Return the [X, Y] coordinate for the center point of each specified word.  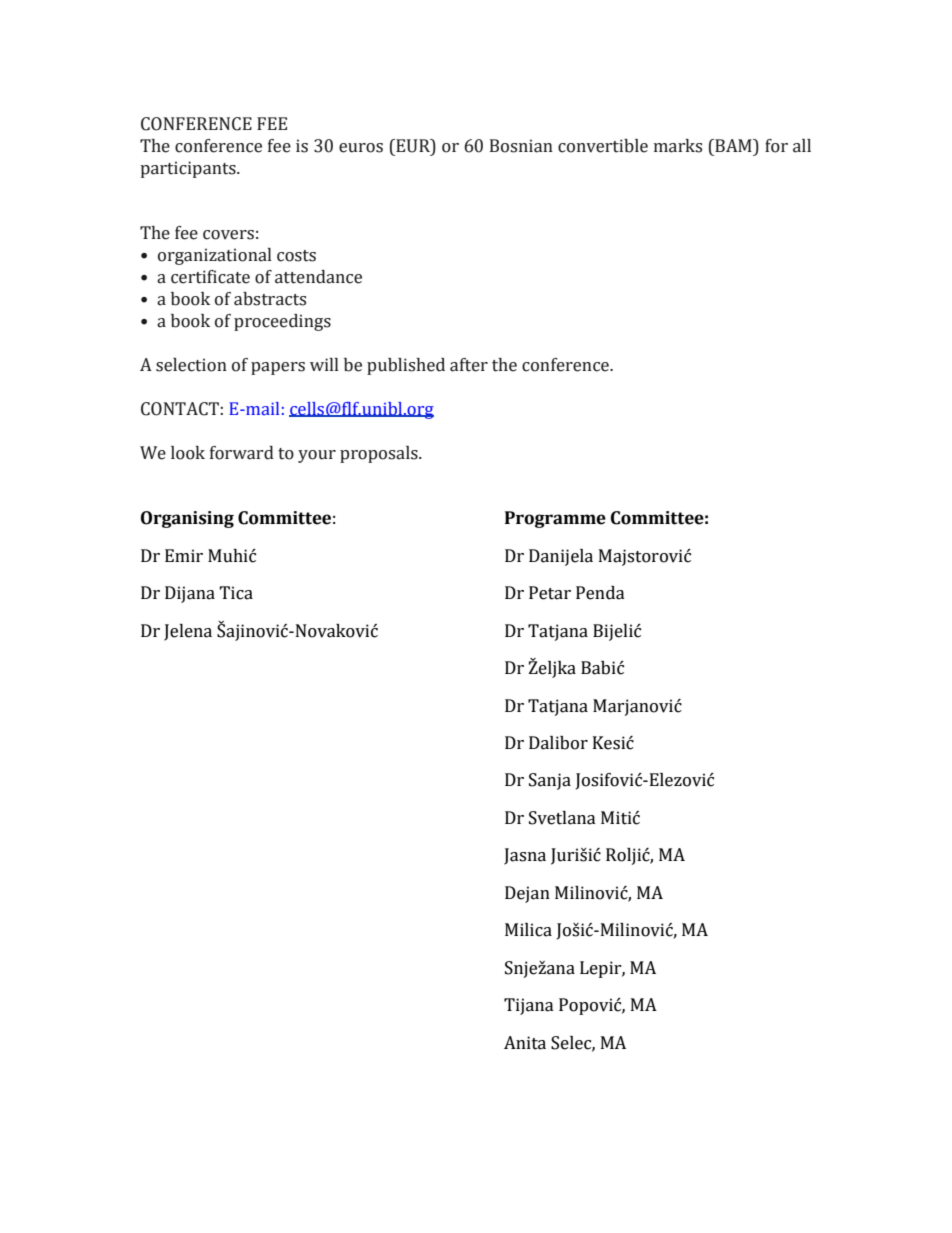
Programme [555, 519]
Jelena [188, 632]
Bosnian [521, 146]
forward [242, 453]
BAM [733, 145]
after [469, 365]
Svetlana [562, 818]
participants [189, 169]
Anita [525, 1043]
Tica [236, 593]
